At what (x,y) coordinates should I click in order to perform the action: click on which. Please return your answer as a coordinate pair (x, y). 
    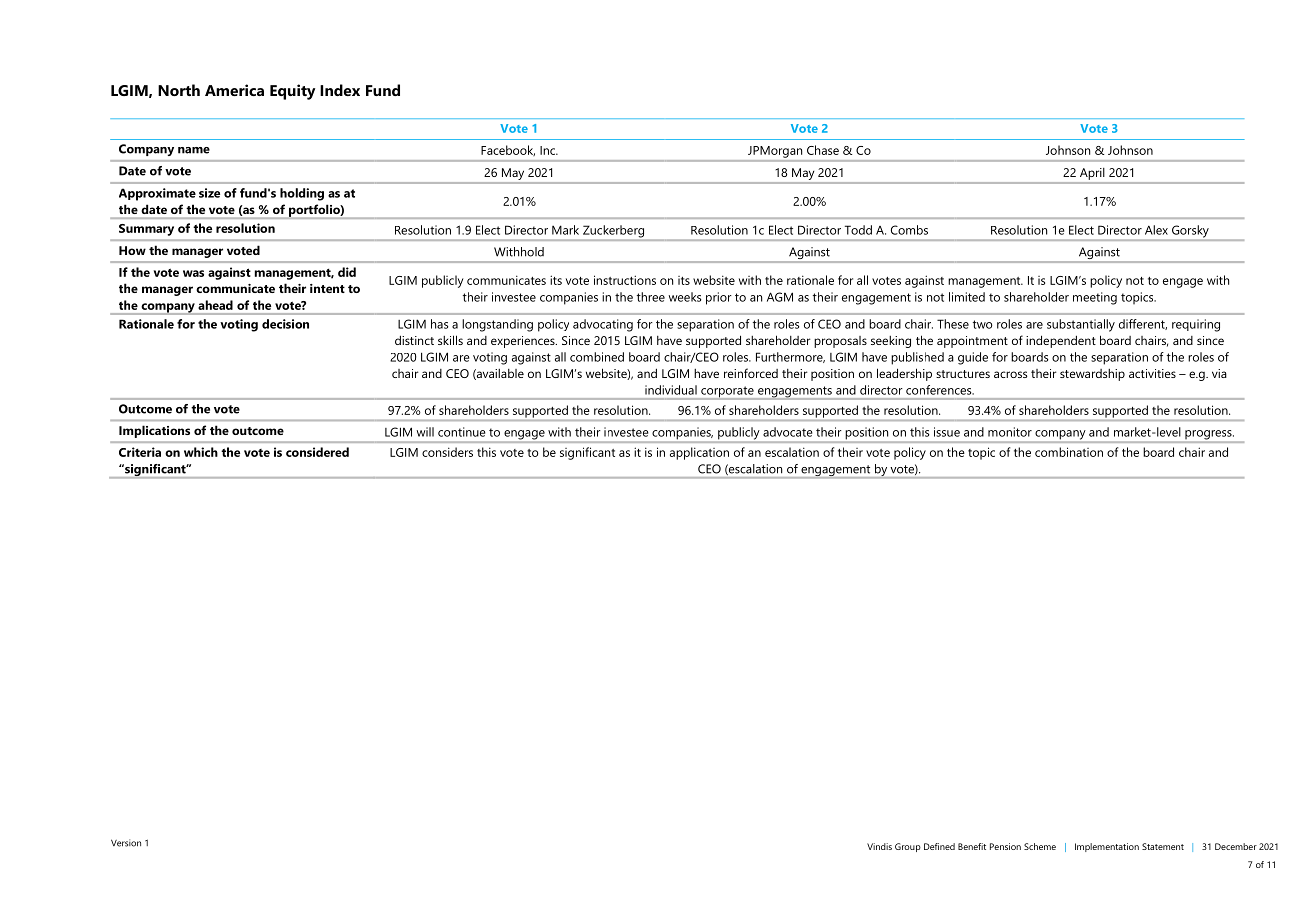
    Looking at the image, I should click on (201, 452).
